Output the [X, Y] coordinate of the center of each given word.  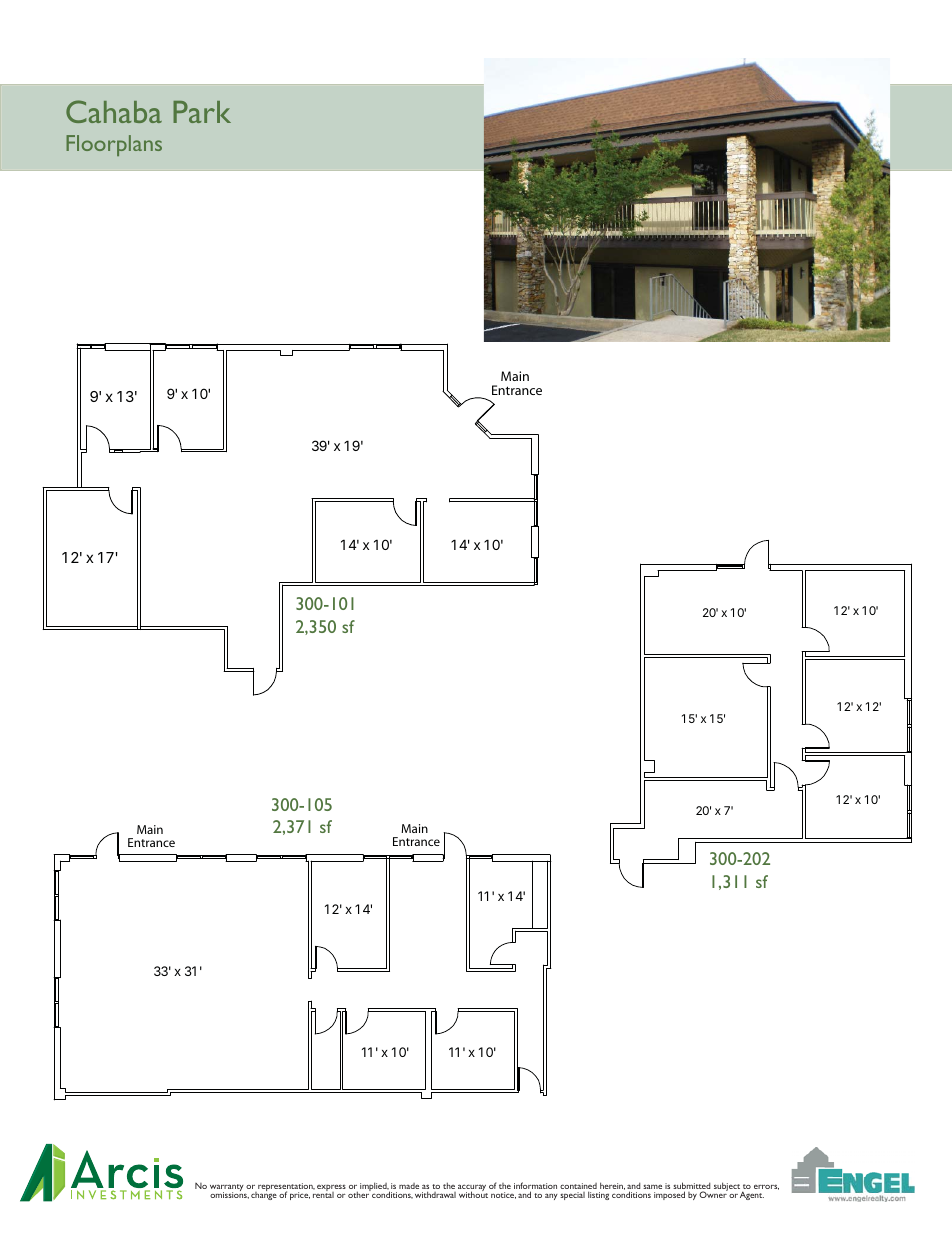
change [264, 1195]
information [535, 1187]
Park [202, 112]
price [300, 1196]
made [409, 1186]
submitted [692, 1187]
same [652, 1186]
